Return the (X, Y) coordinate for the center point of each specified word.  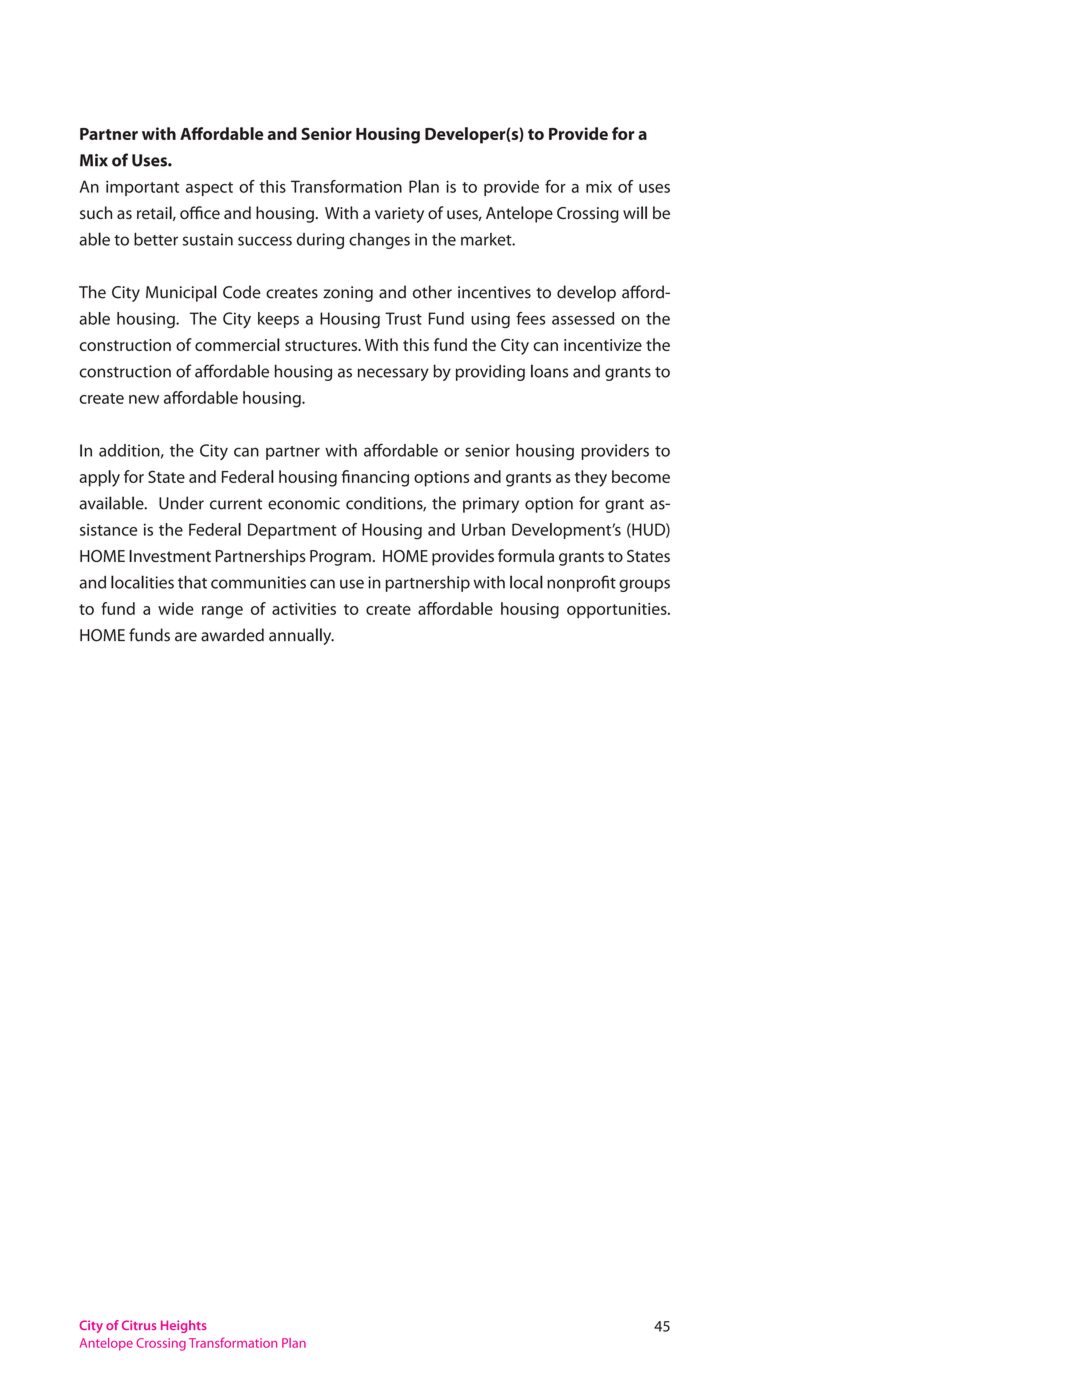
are (186, 637)
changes (379, 241)
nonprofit (581, 583)
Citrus (139, 1325)
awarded (232, 635)
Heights (184, 1326)
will (635, 212)
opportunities (618, 611)
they (591, 478)
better (156, 239)
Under (181, 503)
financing (375, 478)
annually (301, 636)
